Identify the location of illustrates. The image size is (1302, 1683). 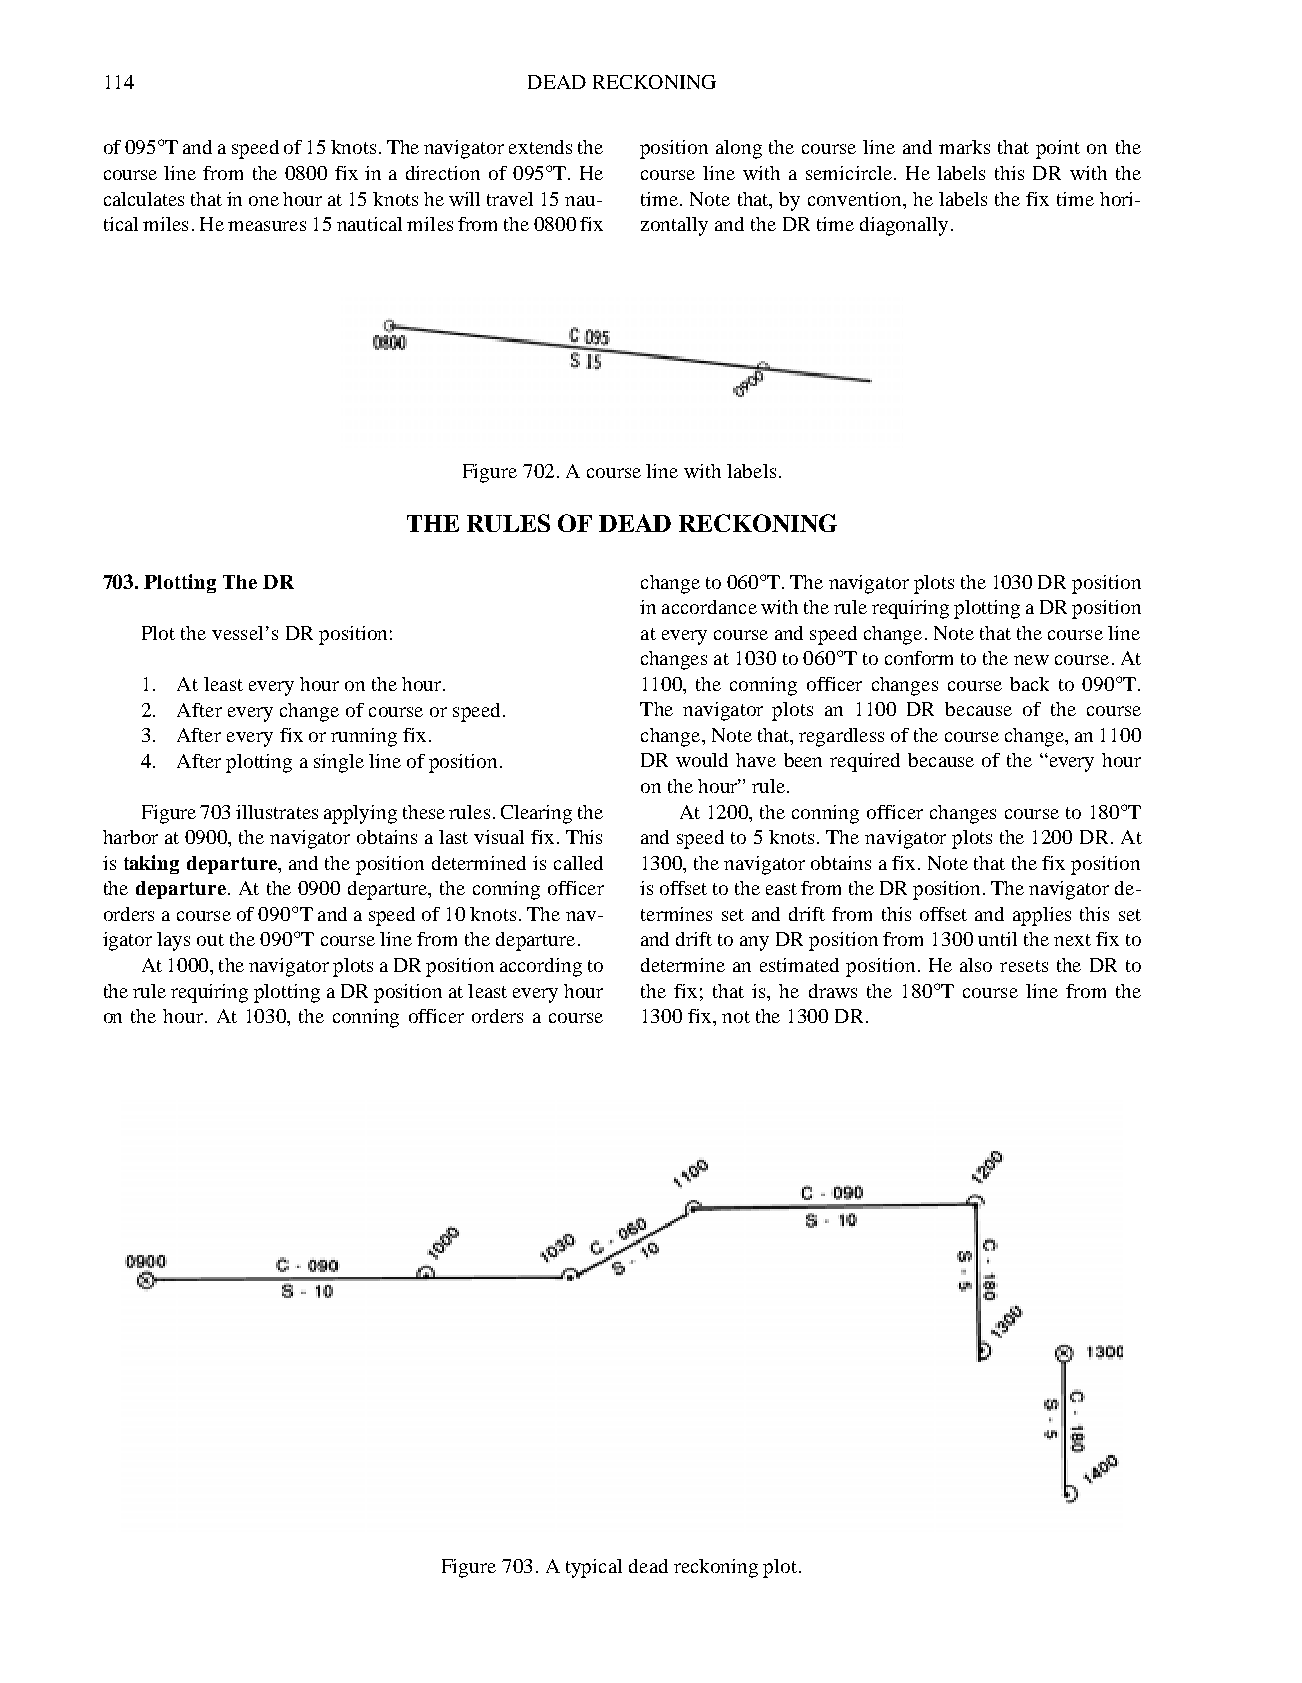
(277, 812).
